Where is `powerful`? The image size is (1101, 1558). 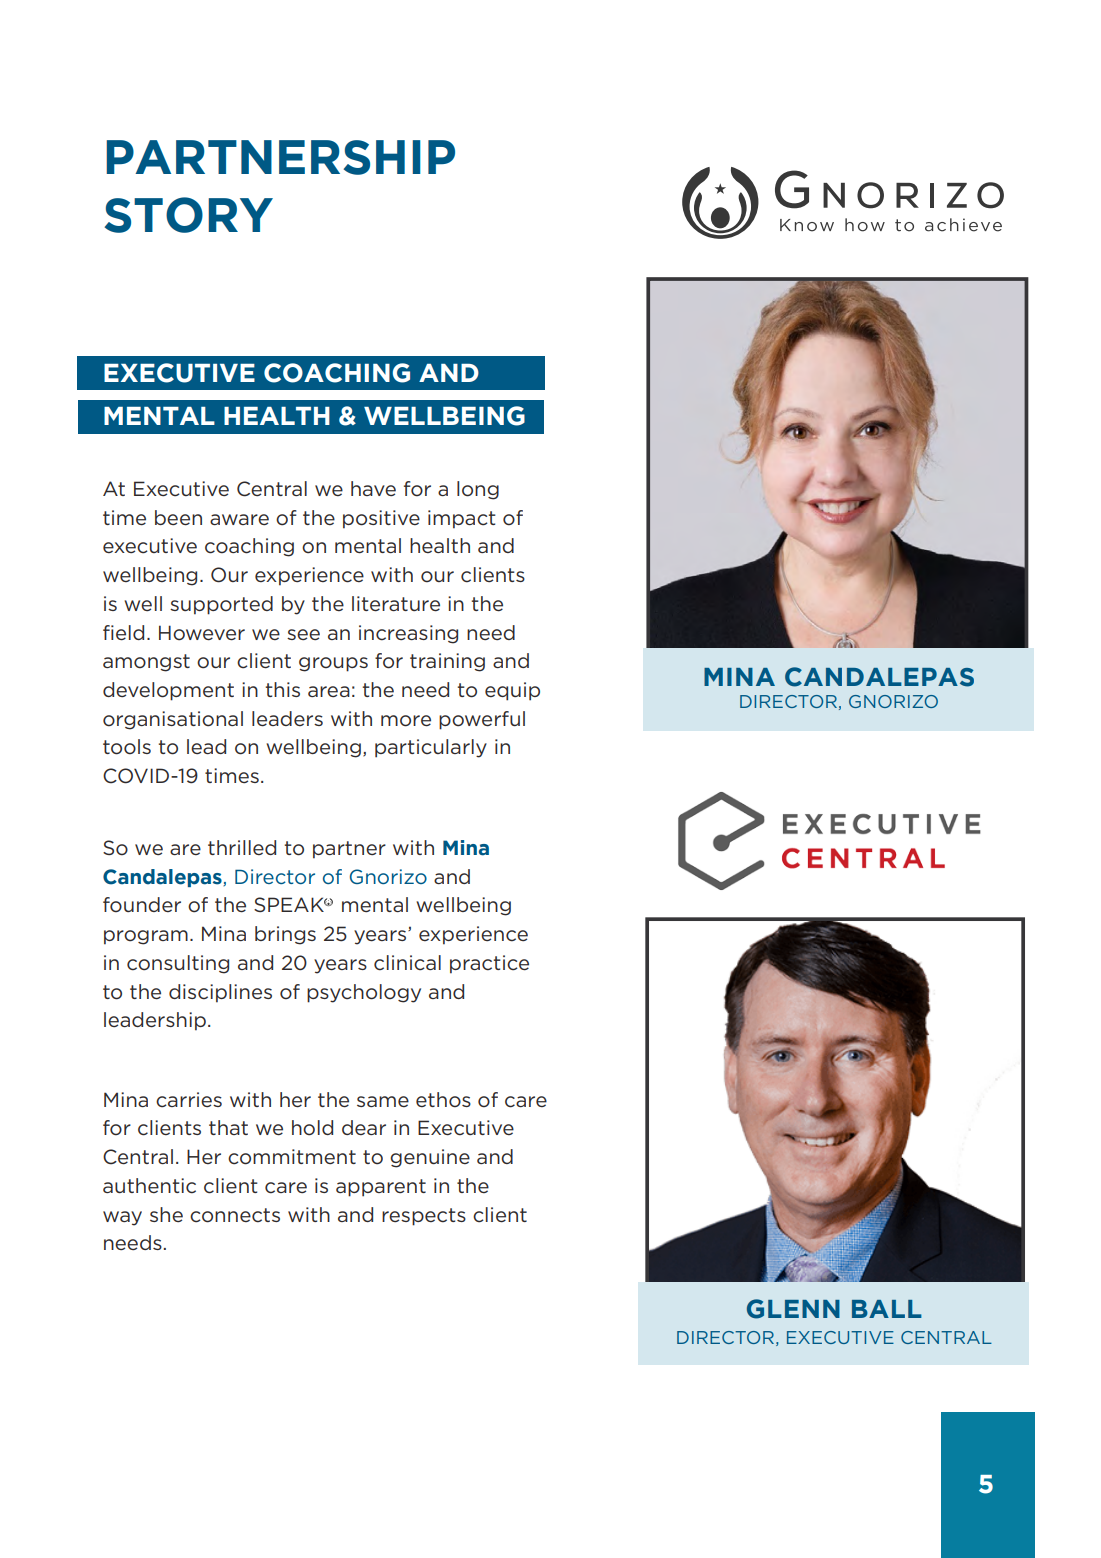
powerful is located at coordinates (482, 720).
